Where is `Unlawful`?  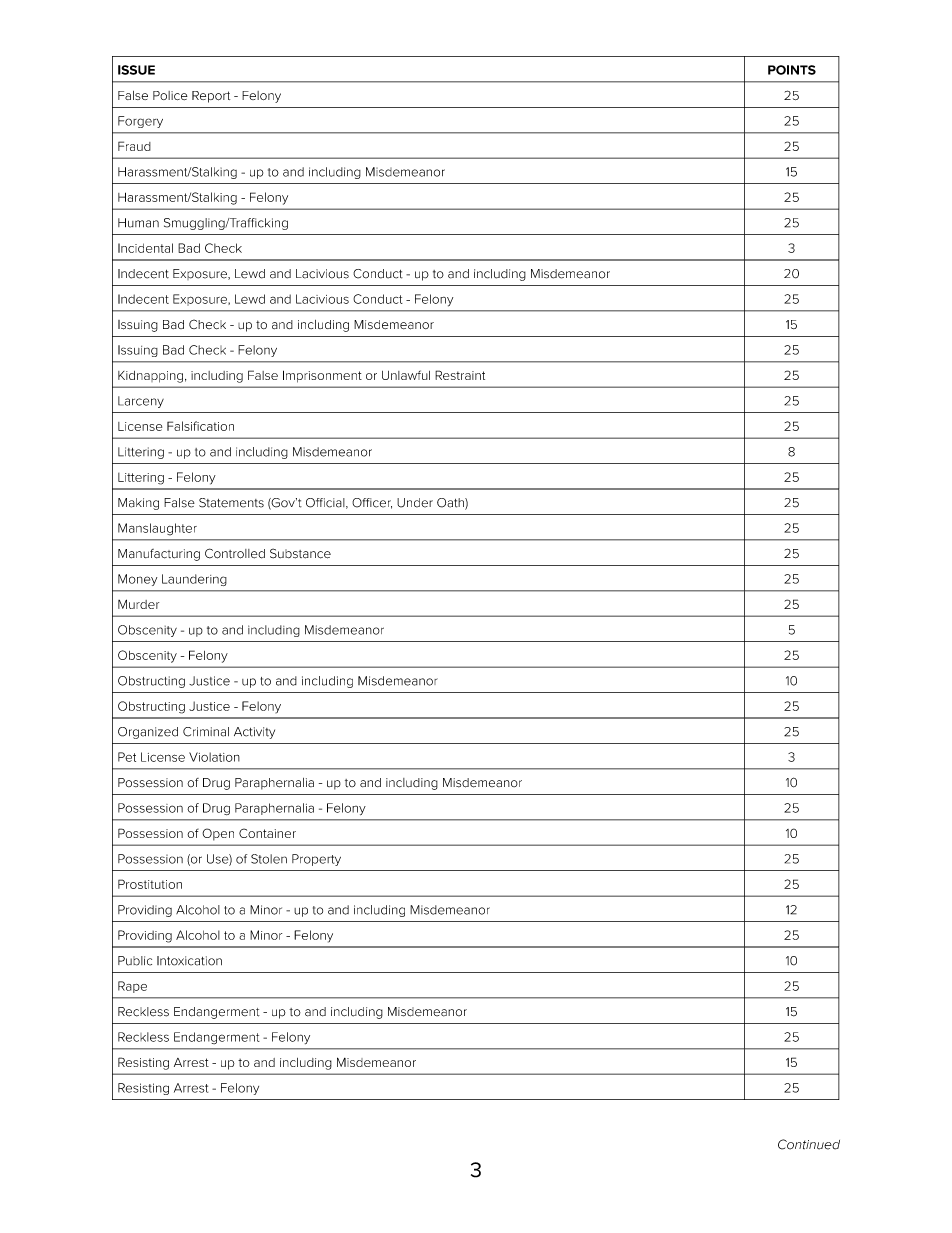 Unlawful is located at coordinates (406, 375).
